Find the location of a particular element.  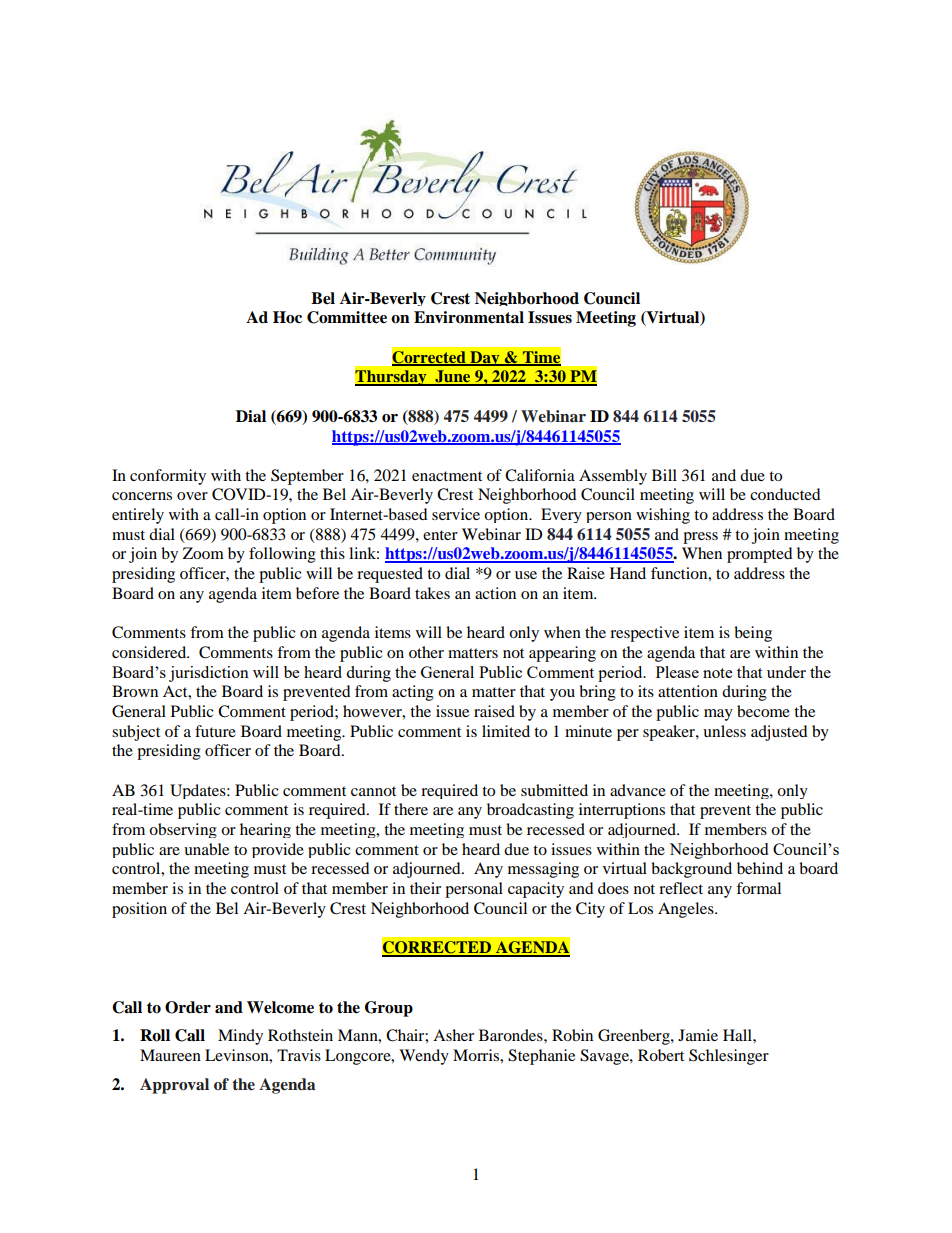

acting is located at coordinates (413, 693).
